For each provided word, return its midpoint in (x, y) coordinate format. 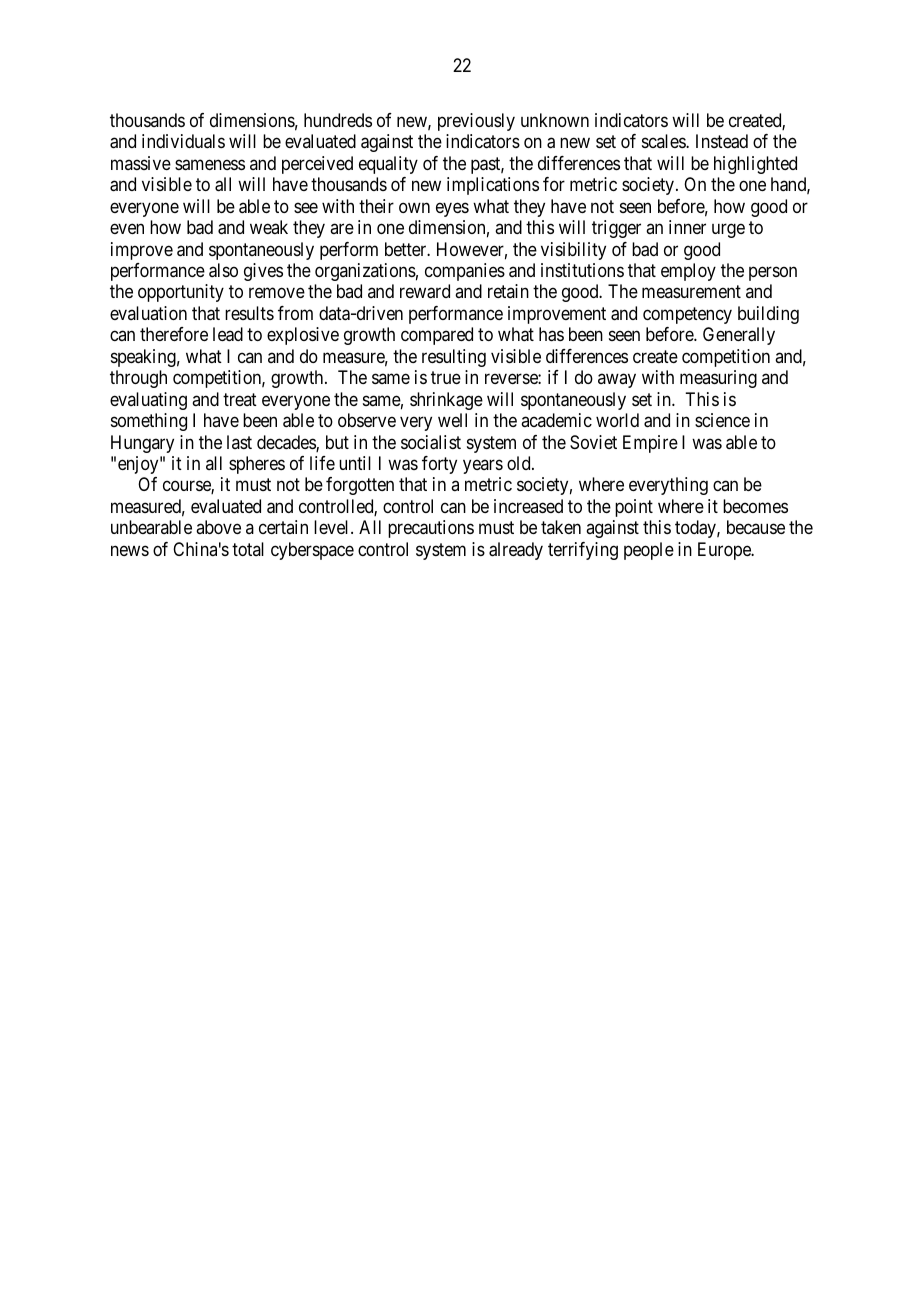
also (223, 270)
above (218, 527)
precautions (431, 529)
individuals (183, 141)
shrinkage (446, 401)
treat (240, 399)
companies (465, 272)
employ (688, 272)
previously (476, 122)
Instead (722, 141)
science (722, 420)
